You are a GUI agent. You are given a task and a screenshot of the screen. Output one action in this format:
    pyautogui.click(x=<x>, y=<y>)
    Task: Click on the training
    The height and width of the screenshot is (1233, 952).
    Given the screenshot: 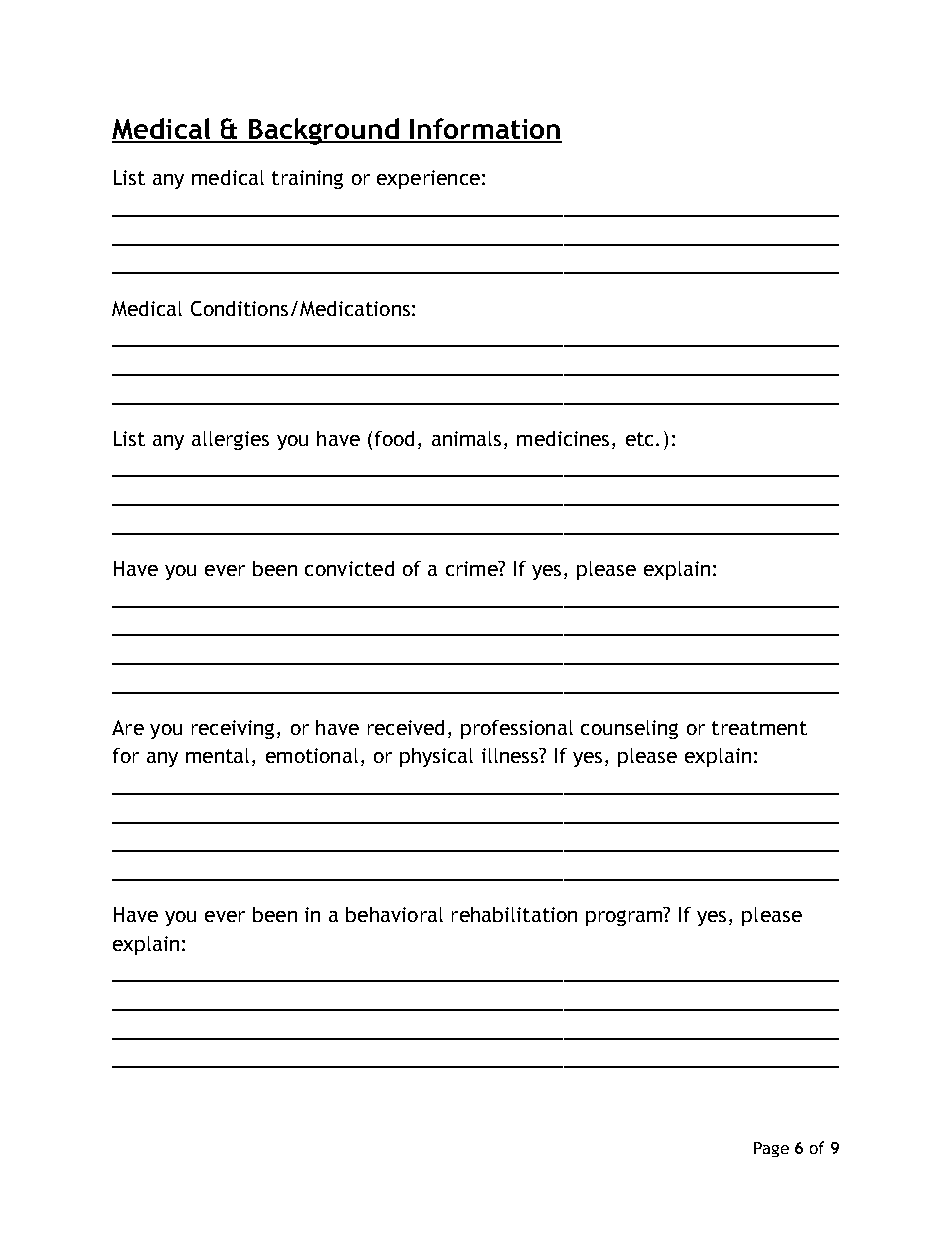 What is the action you would take?
    pyautogui.click(x=307, y=179)
